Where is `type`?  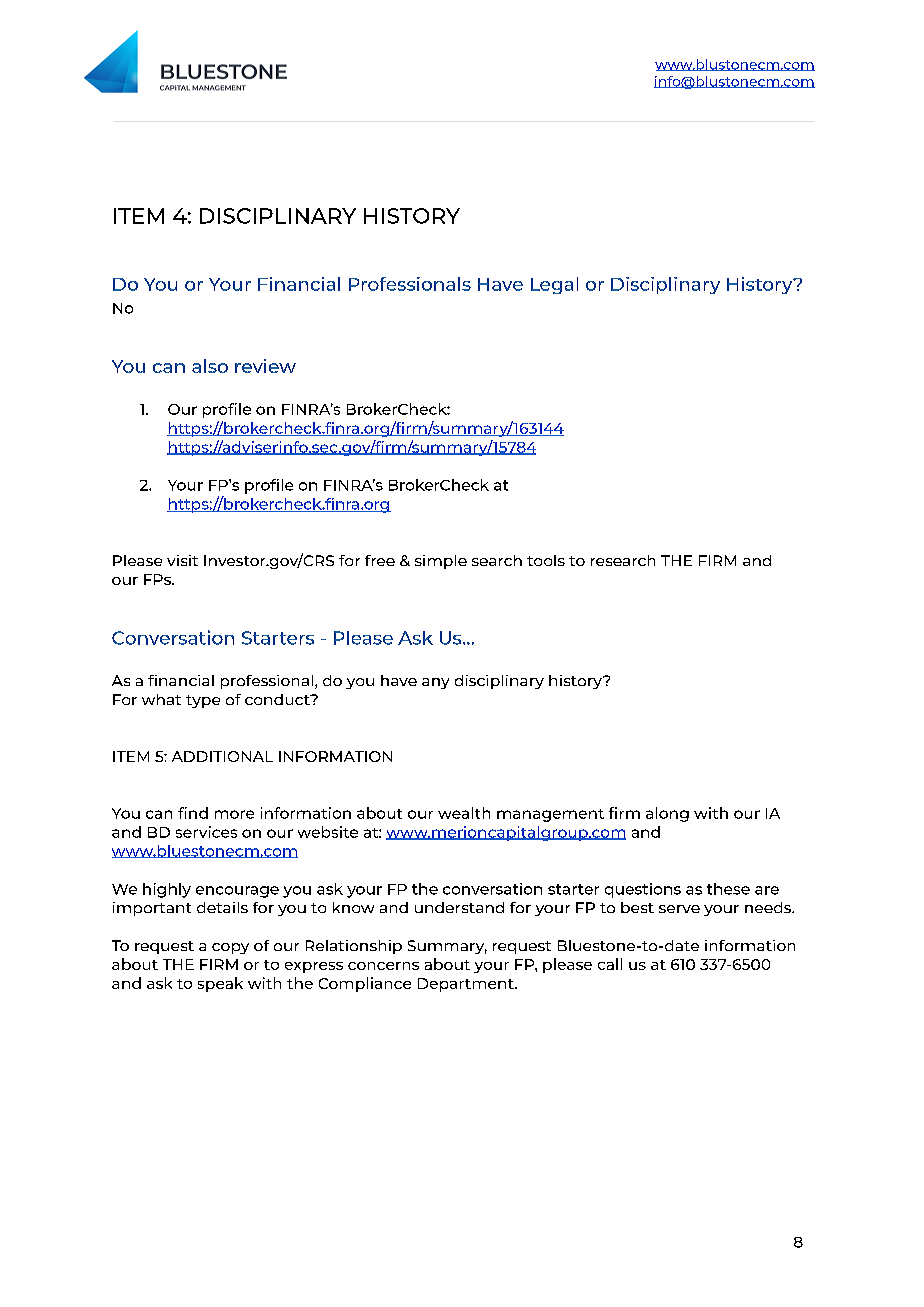
type is located at coordinates (203, 701).
